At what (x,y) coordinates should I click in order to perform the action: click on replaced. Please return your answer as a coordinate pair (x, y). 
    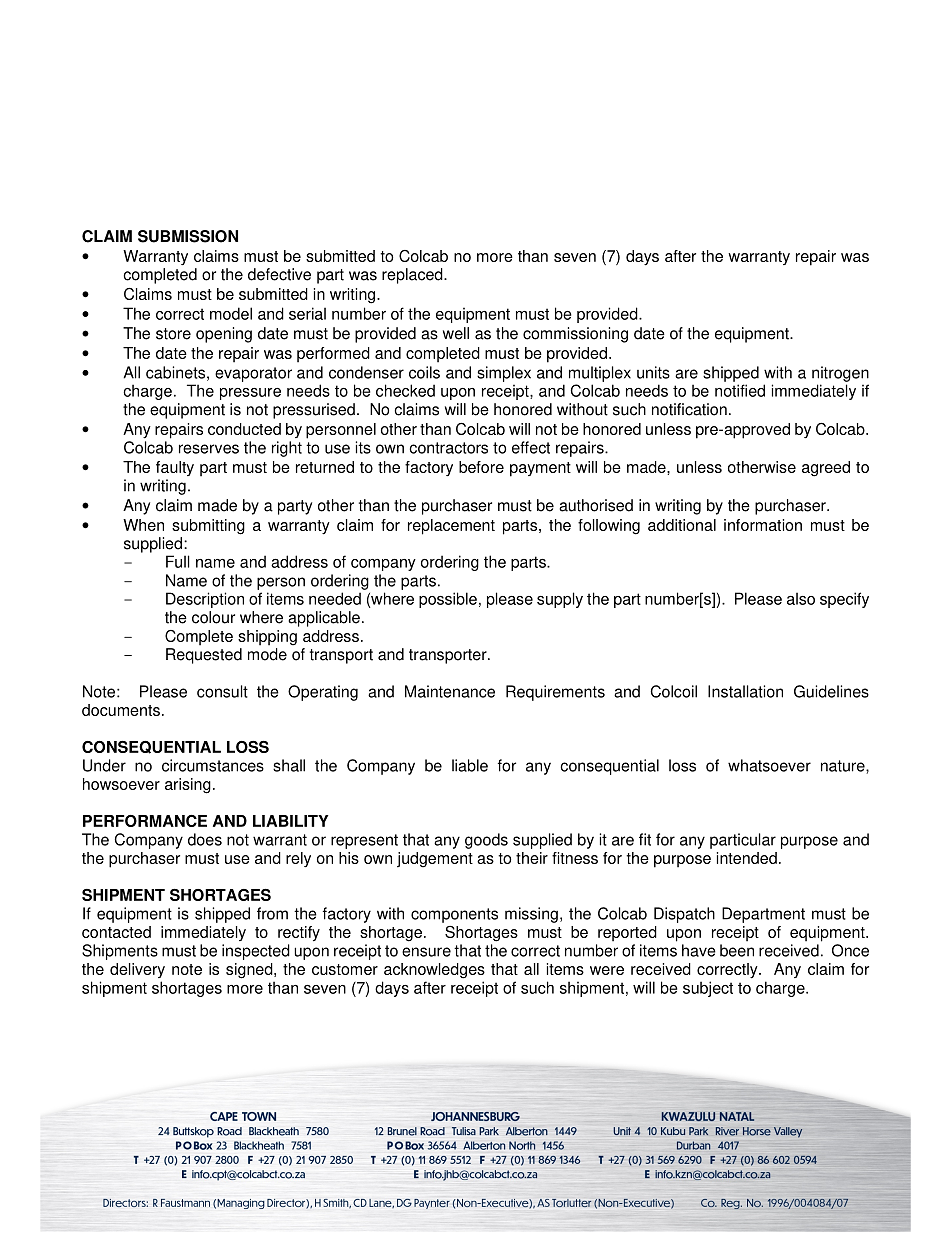
    Looking at the image, I should click on (413, 276).
